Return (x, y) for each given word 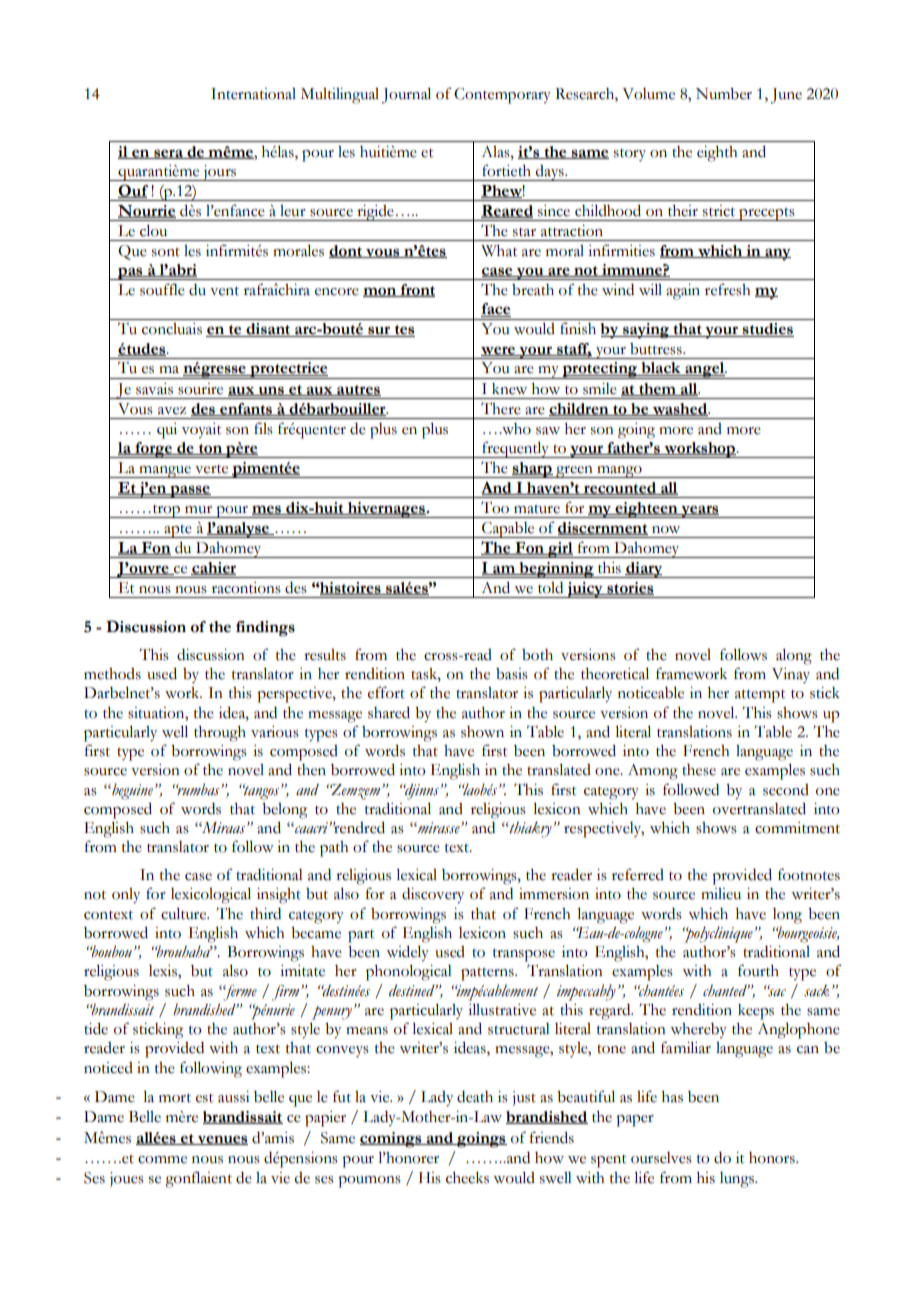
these (699, 770)
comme (162, 1160)
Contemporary (502, 96)
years (700, 511)
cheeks (467, 1178)
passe (190, 491)
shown (482, 732)
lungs (738, 1180)
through (220, 734)
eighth (717, 154)
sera (168, 154)
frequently (515, 449)
